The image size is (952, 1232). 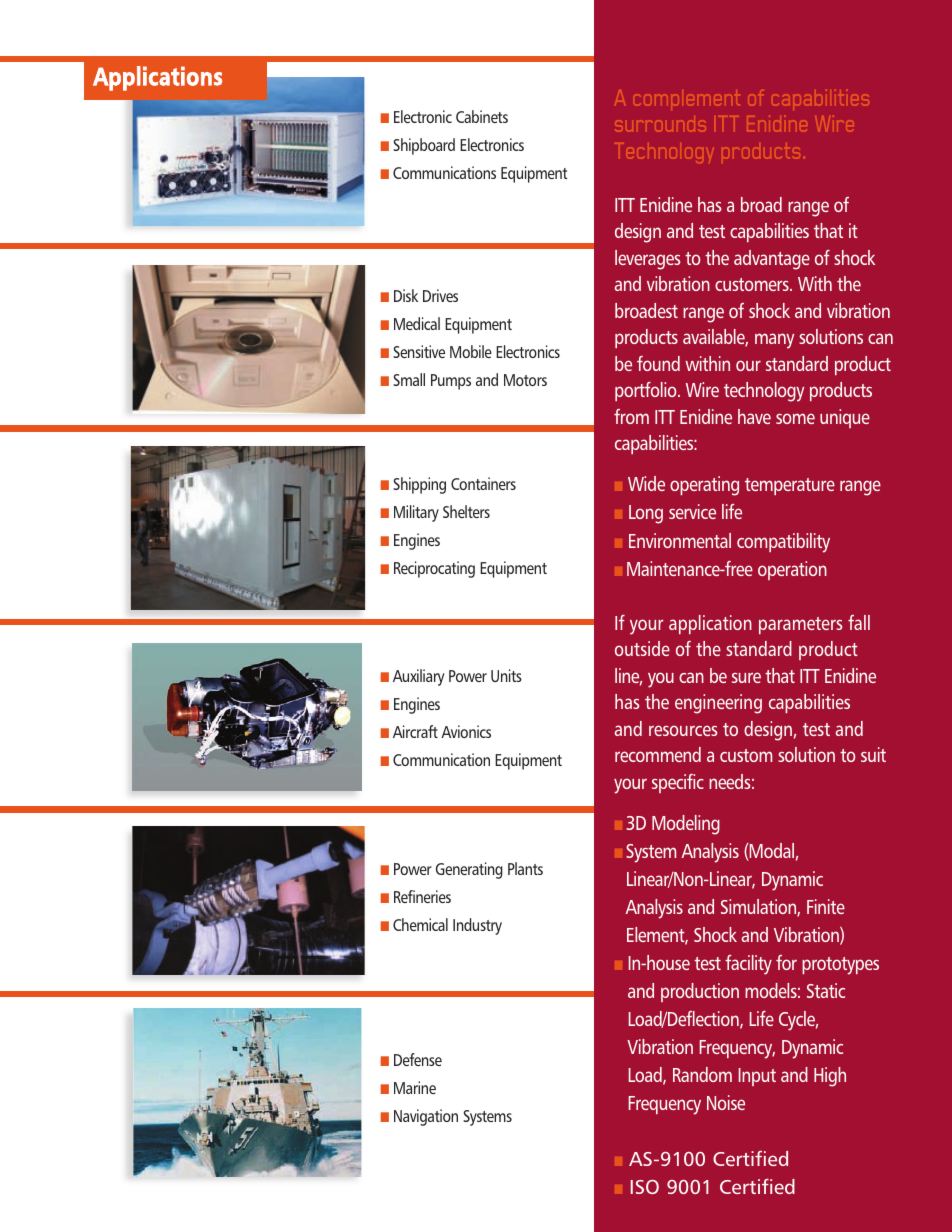 What do you see at coordinates (795, 418) in the image?
I see `some` at bounding box center [795, 418].
